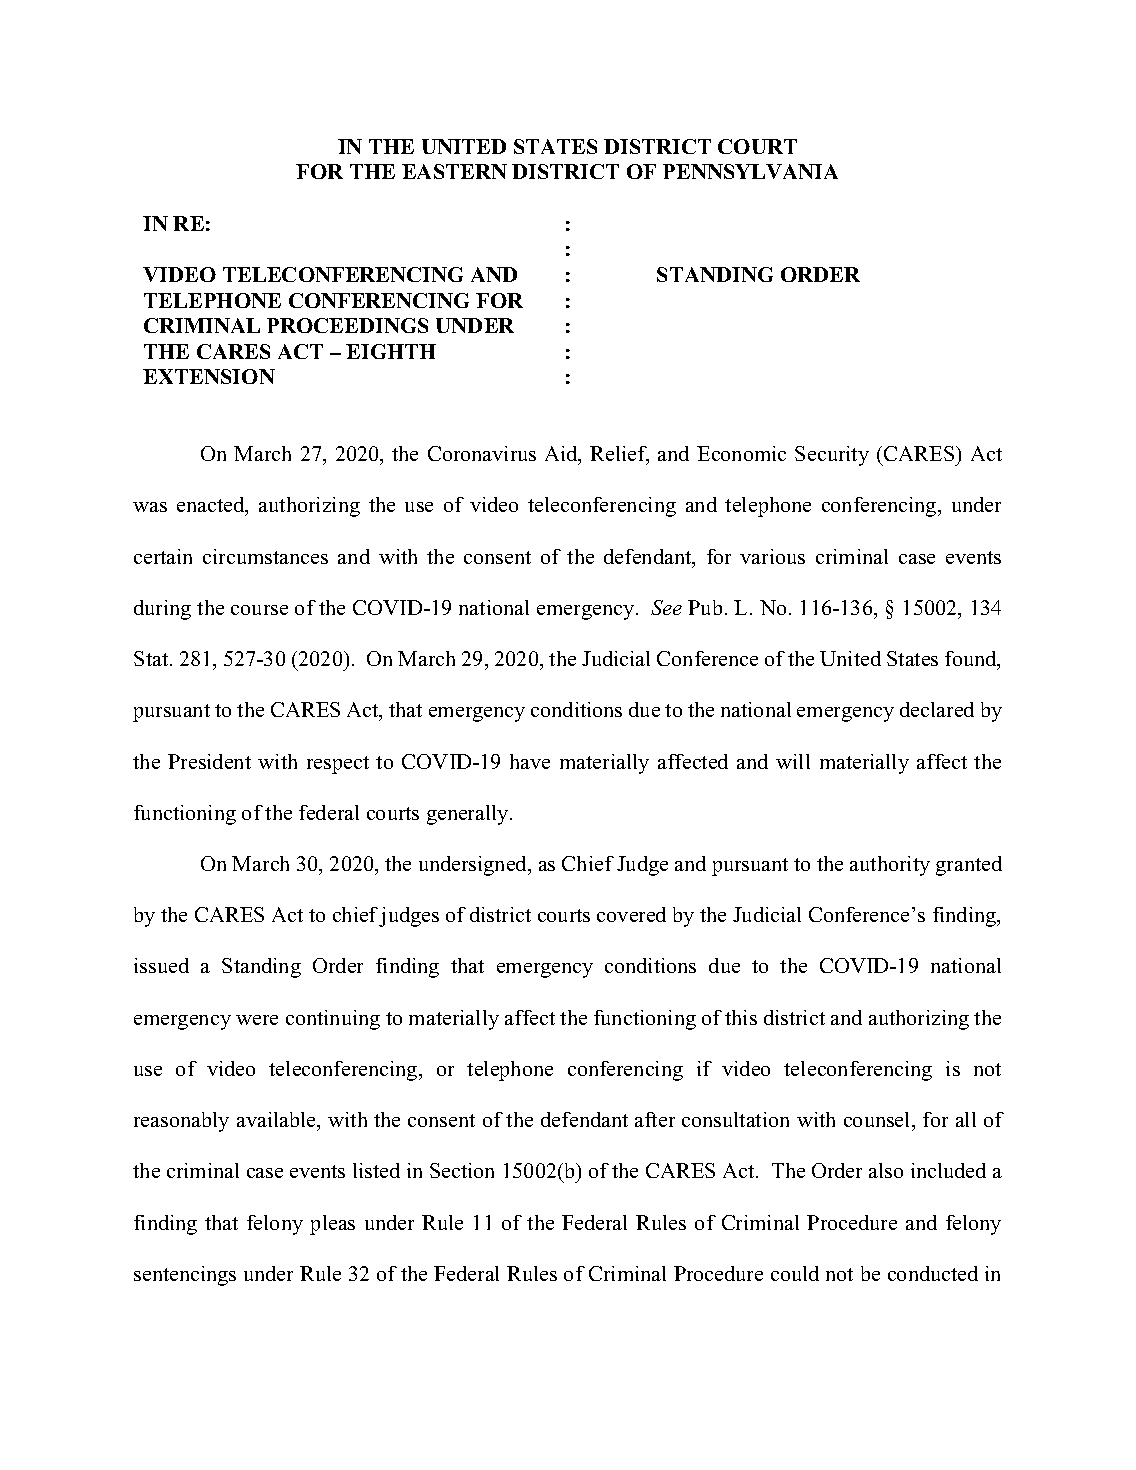 The width and height of the page is (1136, 1470). I want to click on EASTERN, so click(454, 171).
